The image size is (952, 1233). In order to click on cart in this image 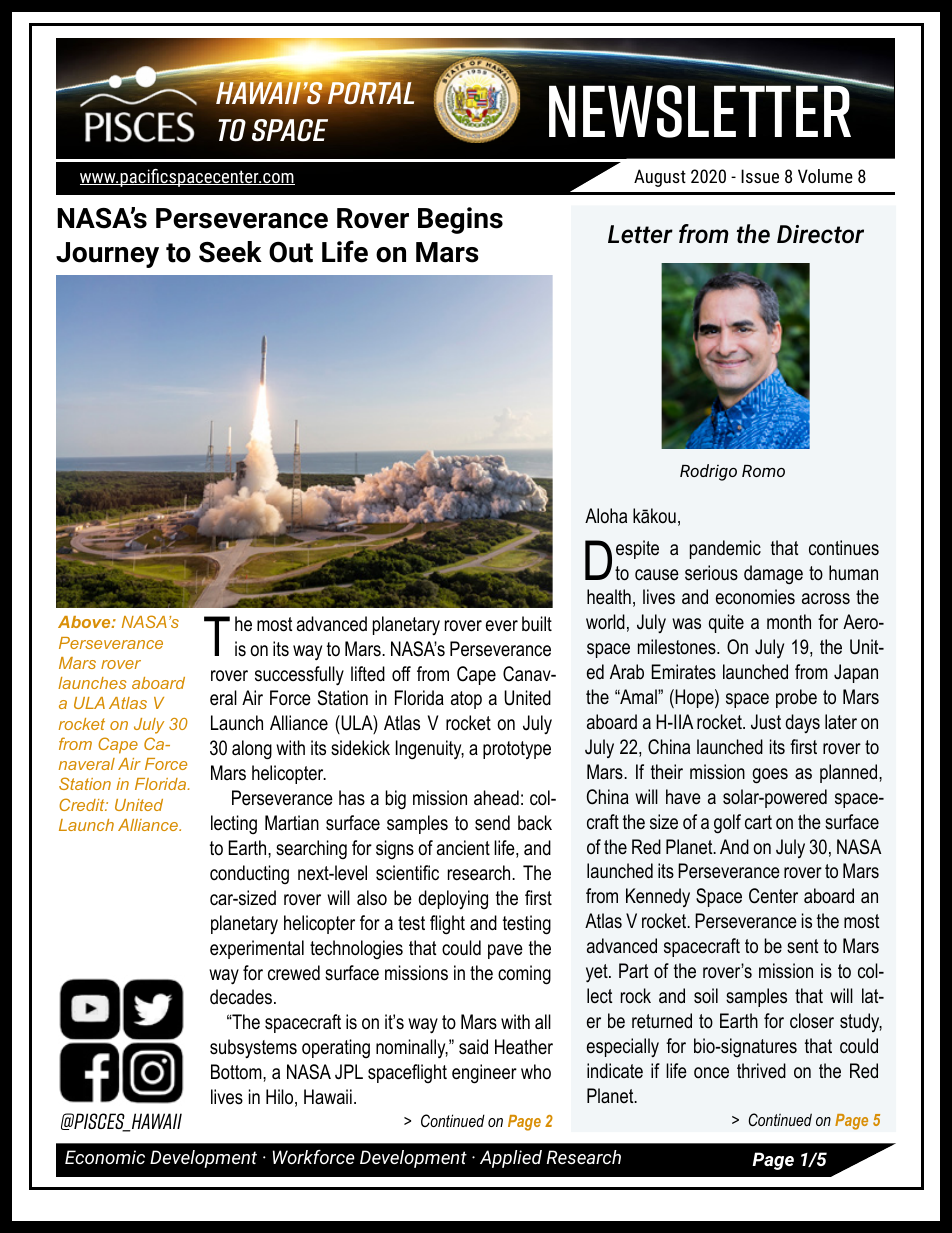, I will do `click(758, 822)`.
